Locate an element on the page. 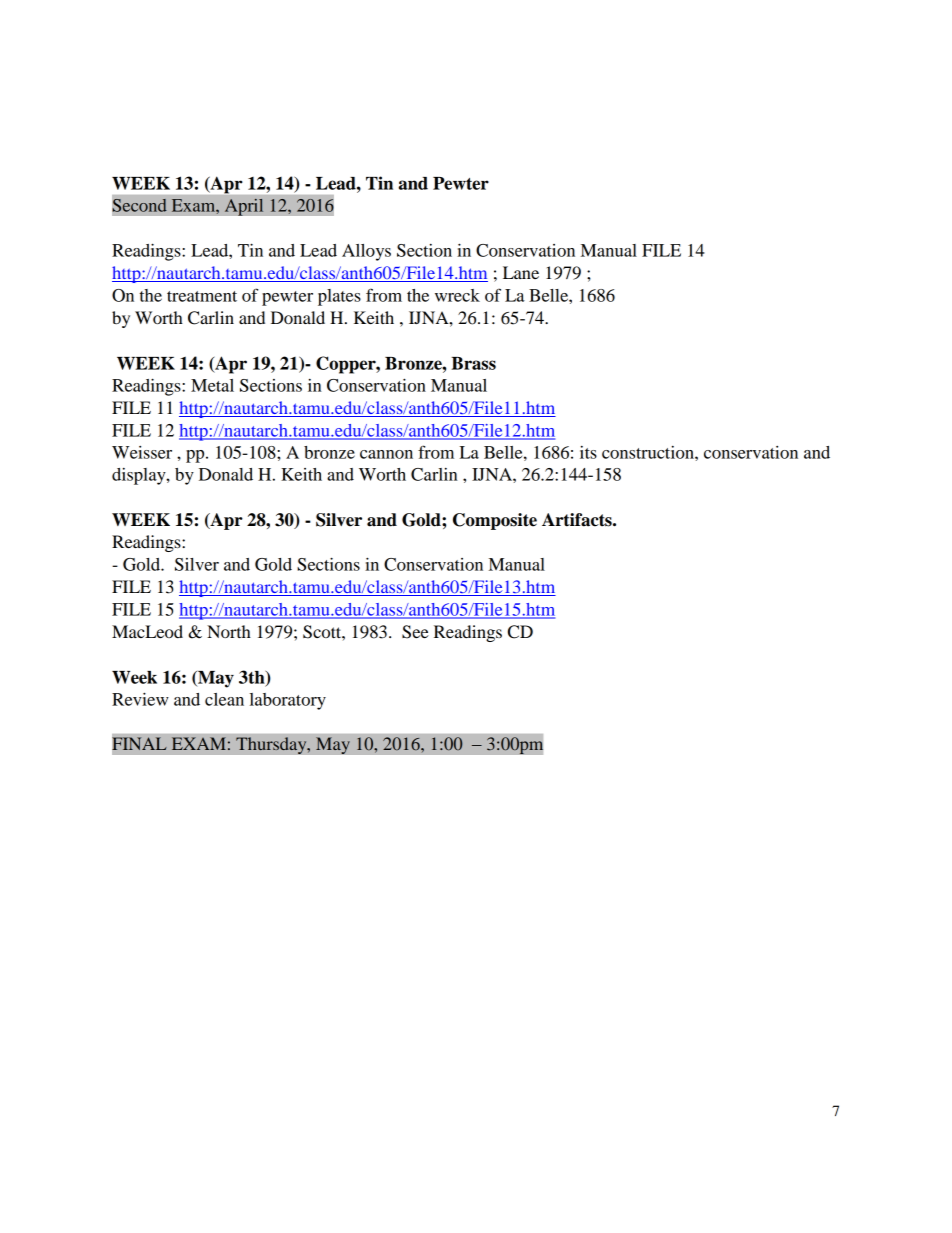 The width and height of the image is (952, 1233). laboratory is located at coordinates (288, 701).
